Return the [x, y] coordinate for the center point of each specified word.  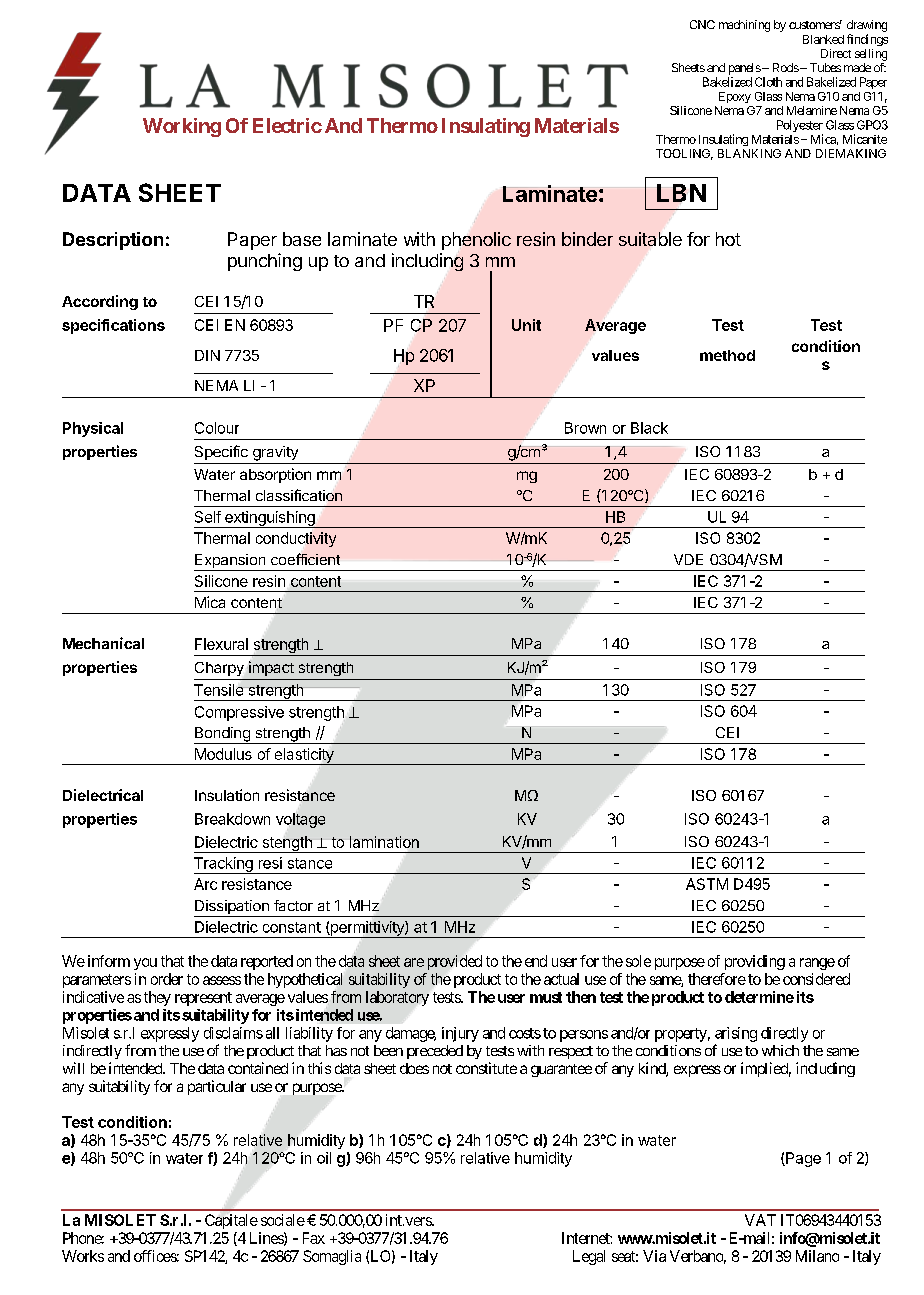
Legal [589, 1257]
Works [83, 1256]
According [100, 302]
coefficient [305, 559]
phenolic [476, 241]
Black [649, 428]
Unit [526, 325]
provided [455, 962]
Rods [786, 67]
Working [182, 127]
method [727, 355]
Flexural [221, 644]
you [145, 964]
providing [755, 962]
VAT [760, 1220]
